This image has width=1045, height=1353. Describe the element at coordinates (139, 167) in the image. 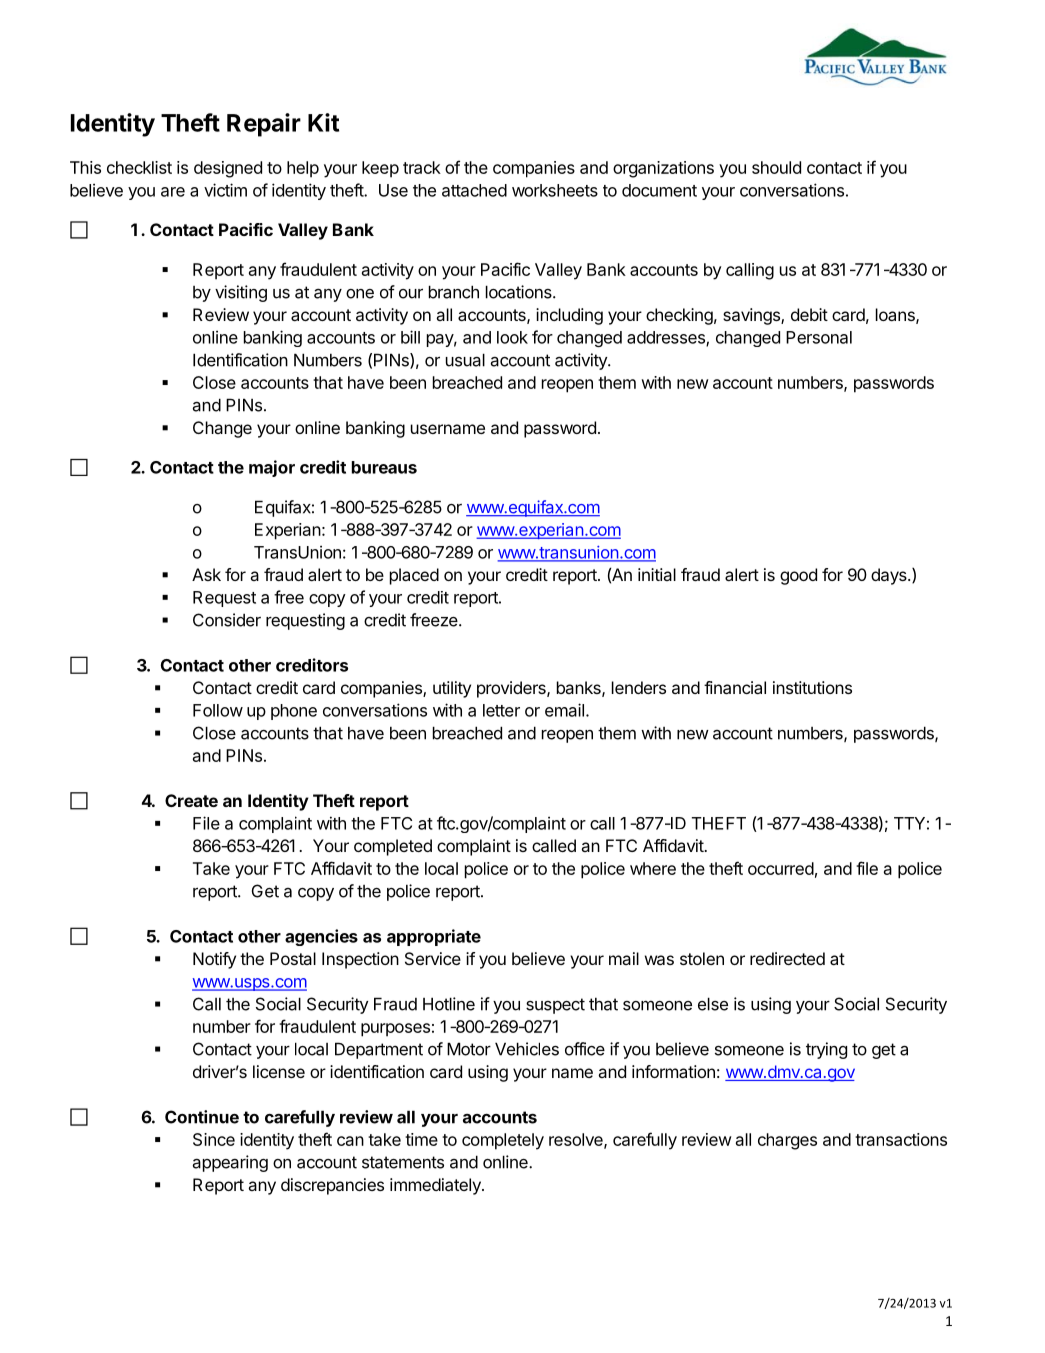

I see `checklist` at that location.
